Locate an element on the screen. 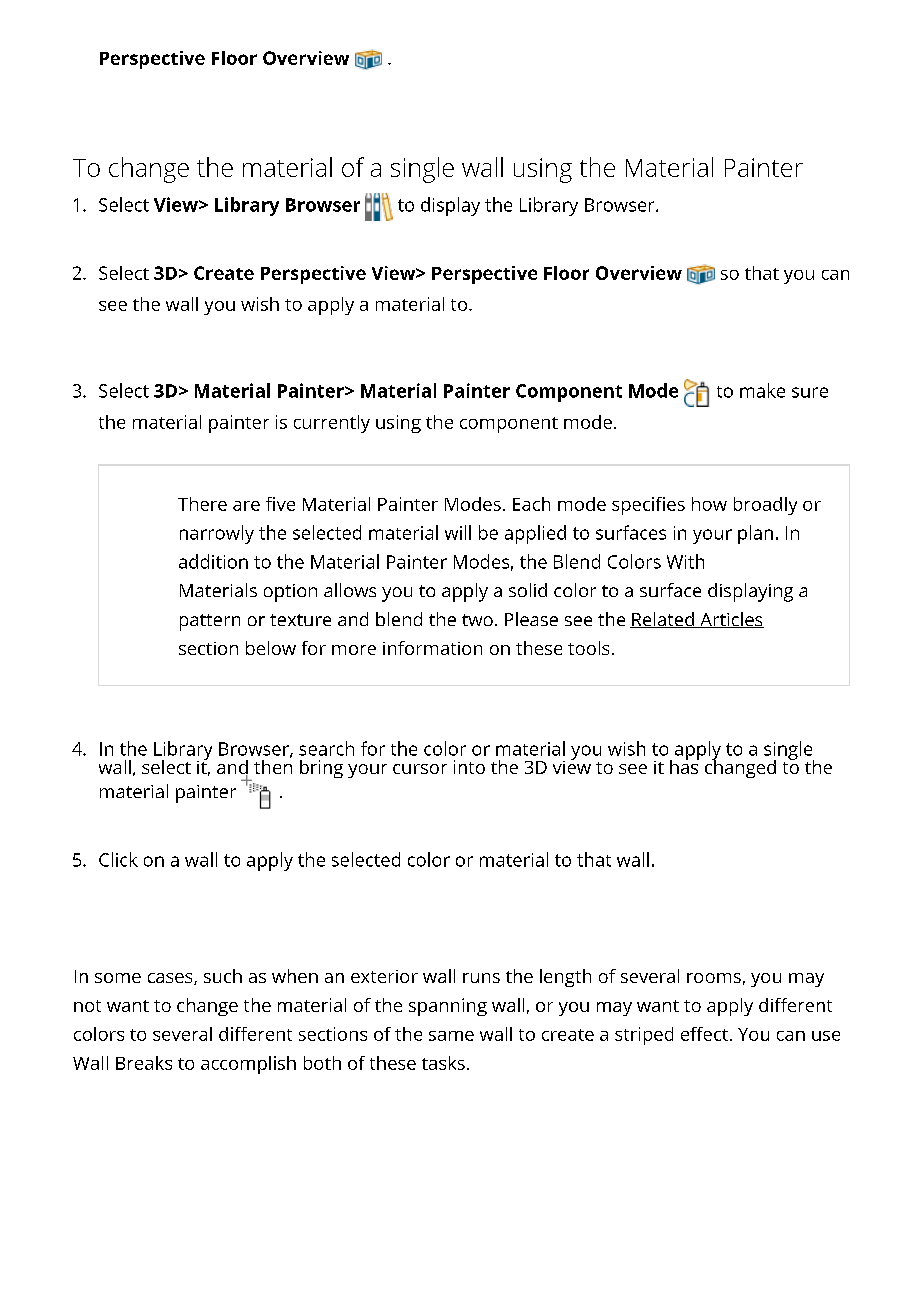  has is located at coordinates (684, 765).
